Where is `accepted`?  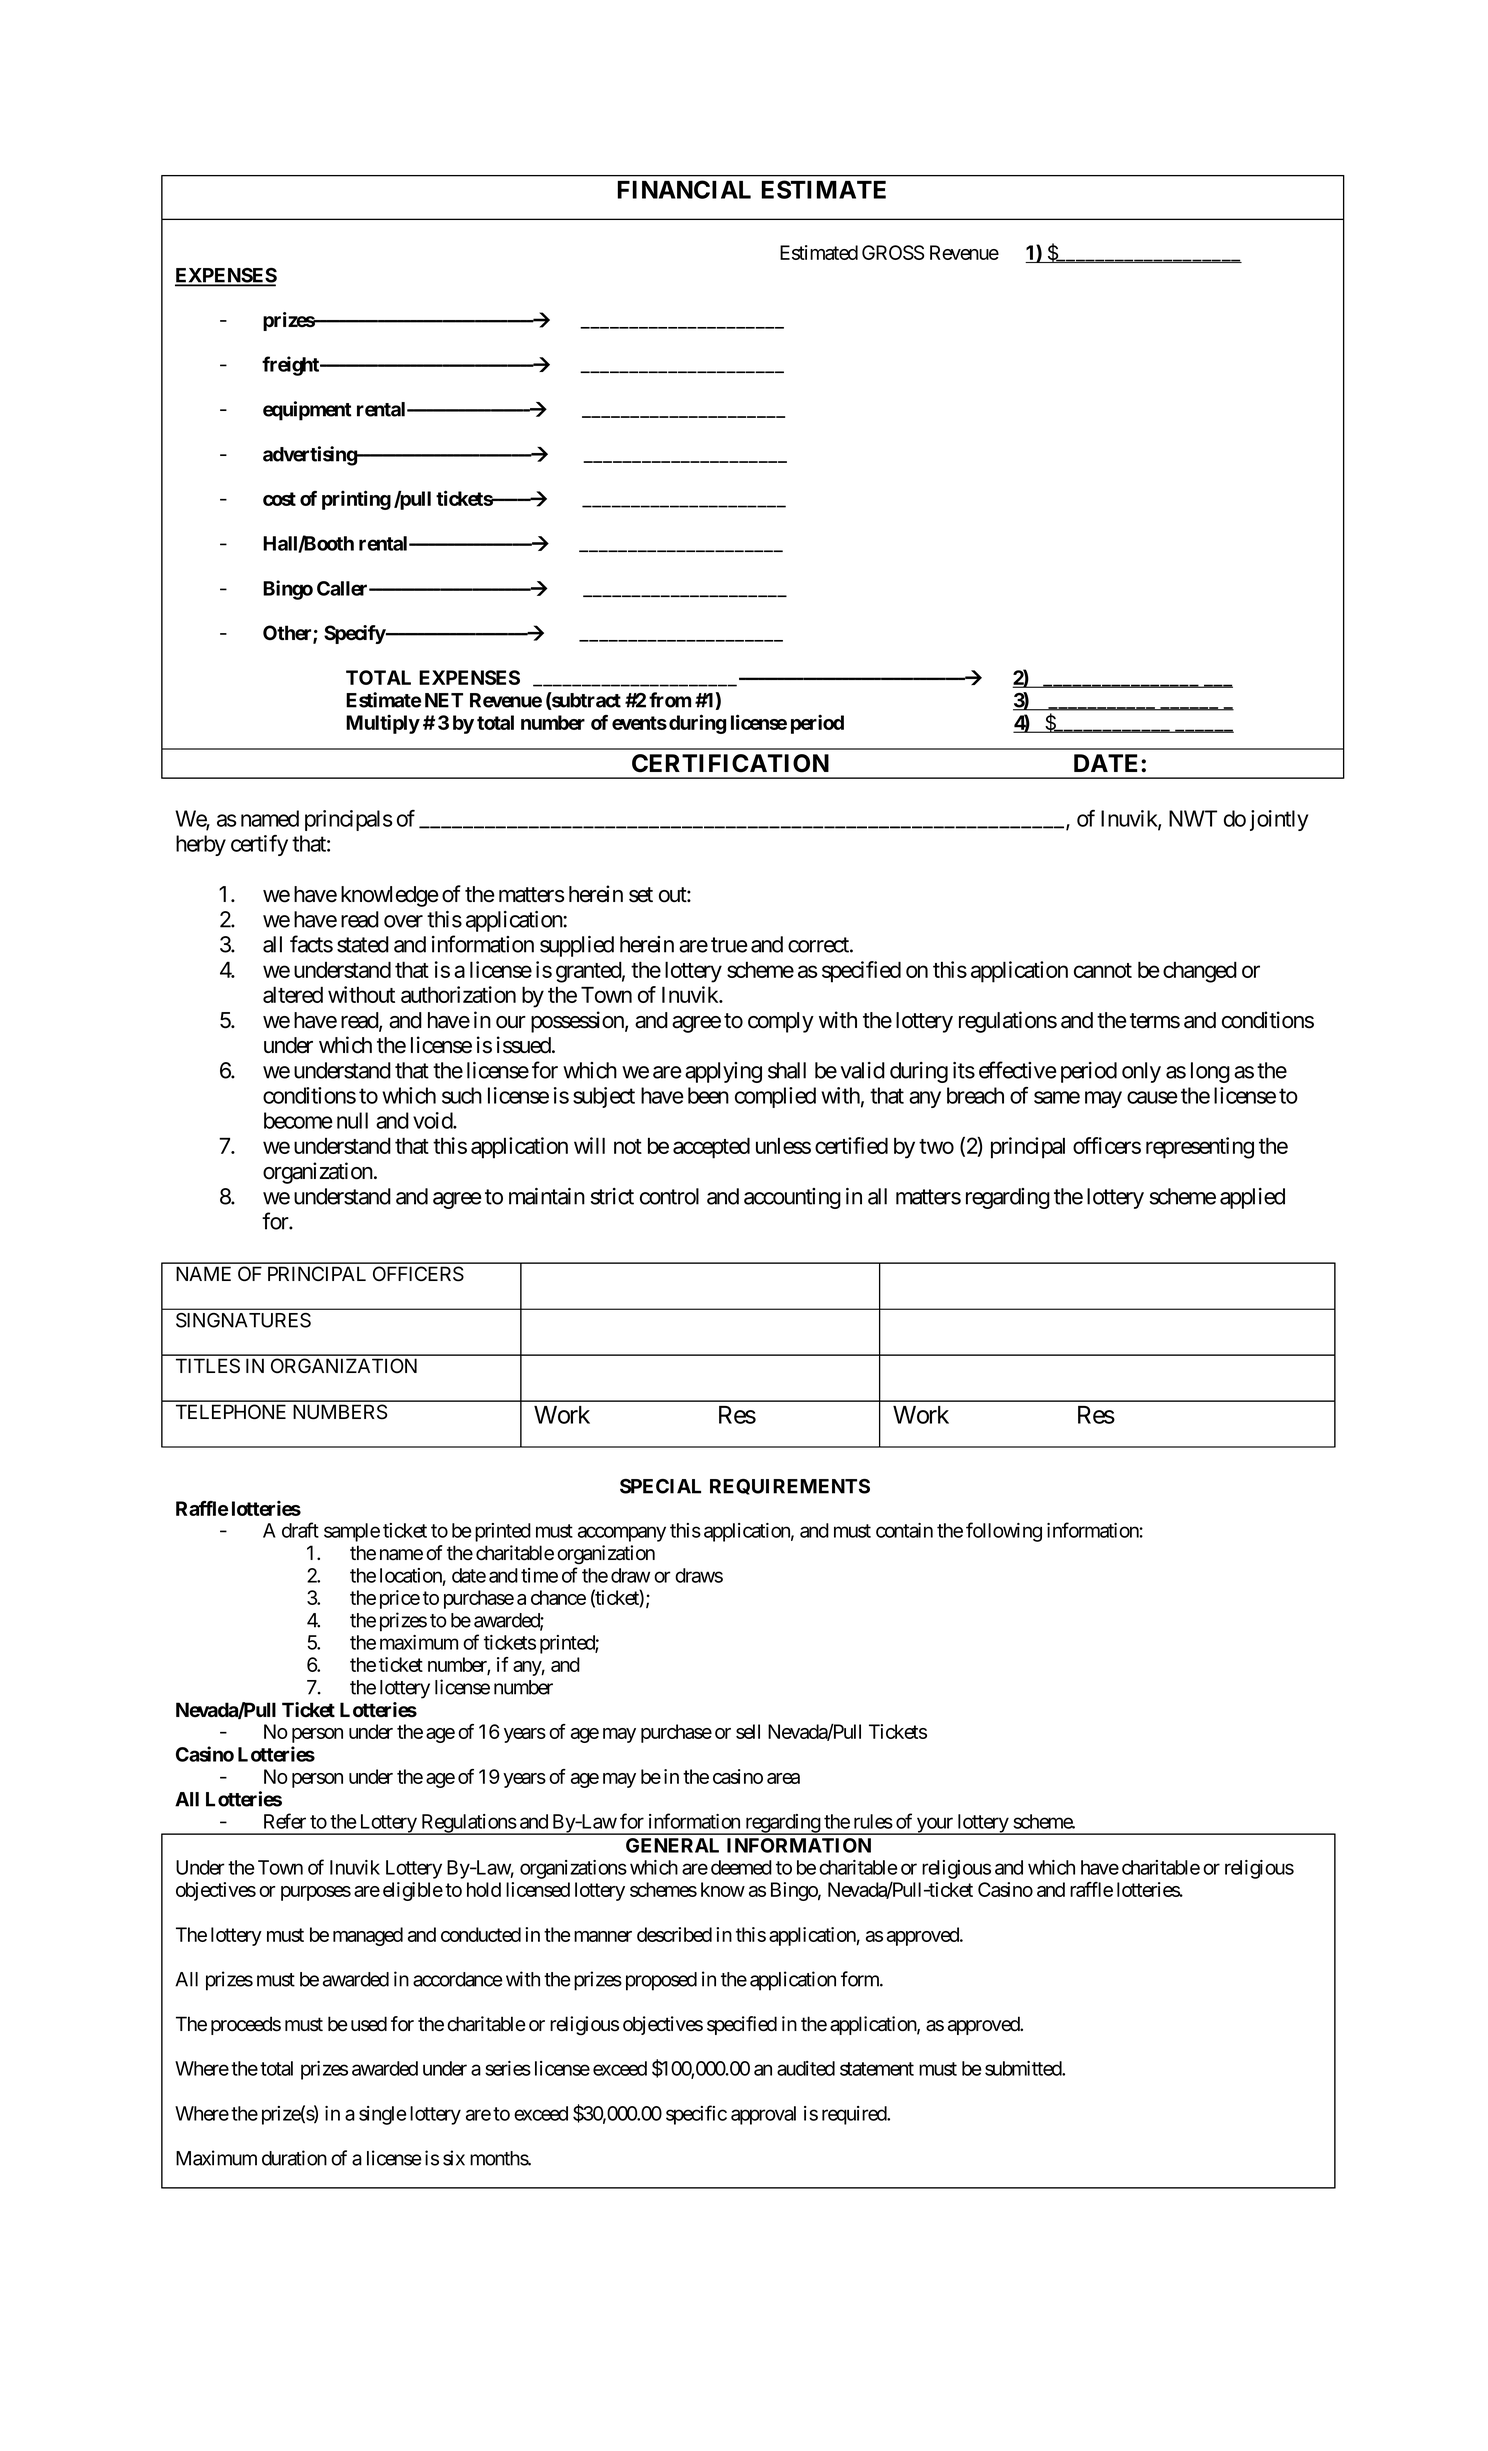
accepted is located at coordinates (711, 1148).
